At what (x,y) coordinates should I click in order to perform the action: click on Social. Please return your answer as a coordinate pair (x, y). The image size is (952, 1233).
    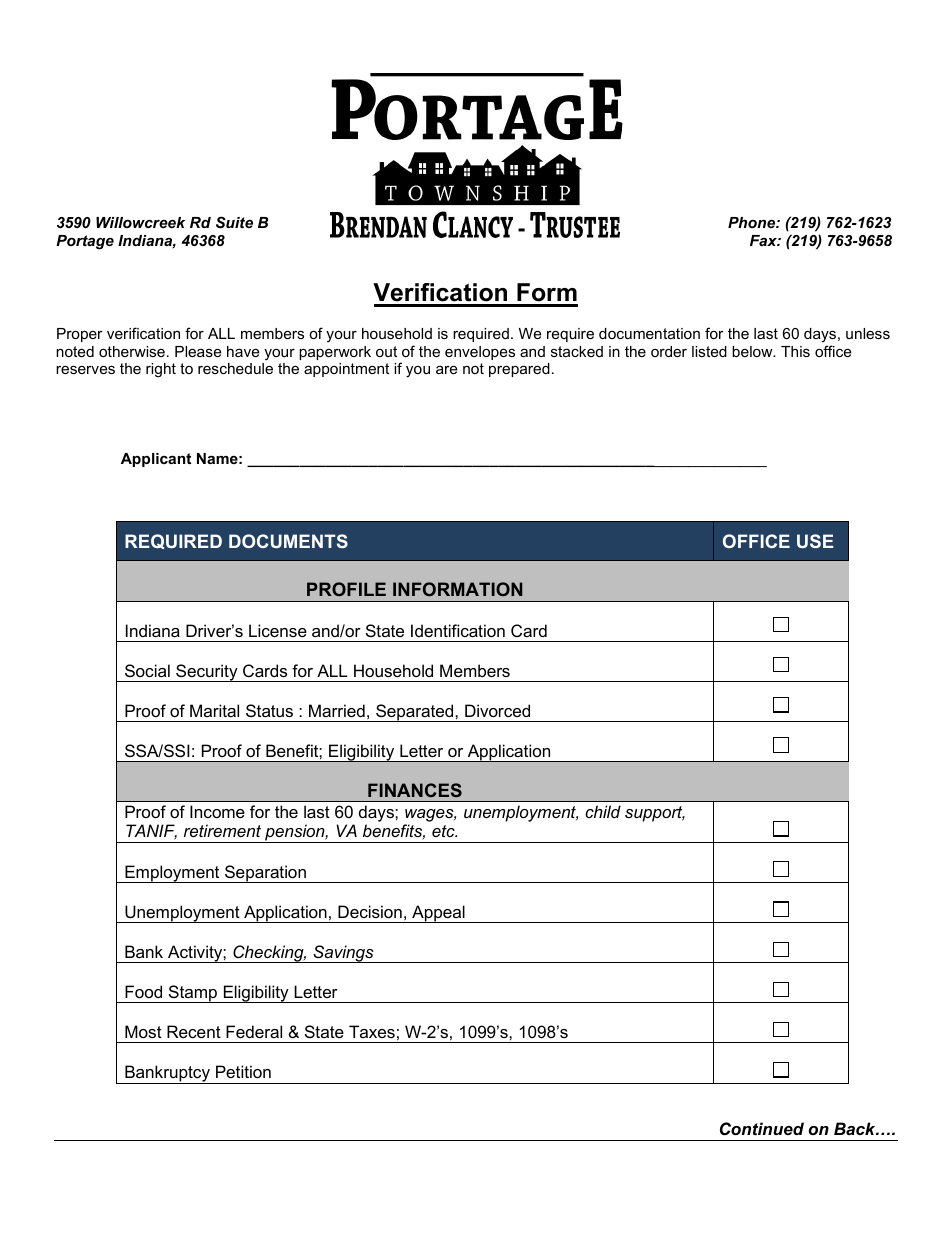
    Looking at the image, I should click on (147, 670).
